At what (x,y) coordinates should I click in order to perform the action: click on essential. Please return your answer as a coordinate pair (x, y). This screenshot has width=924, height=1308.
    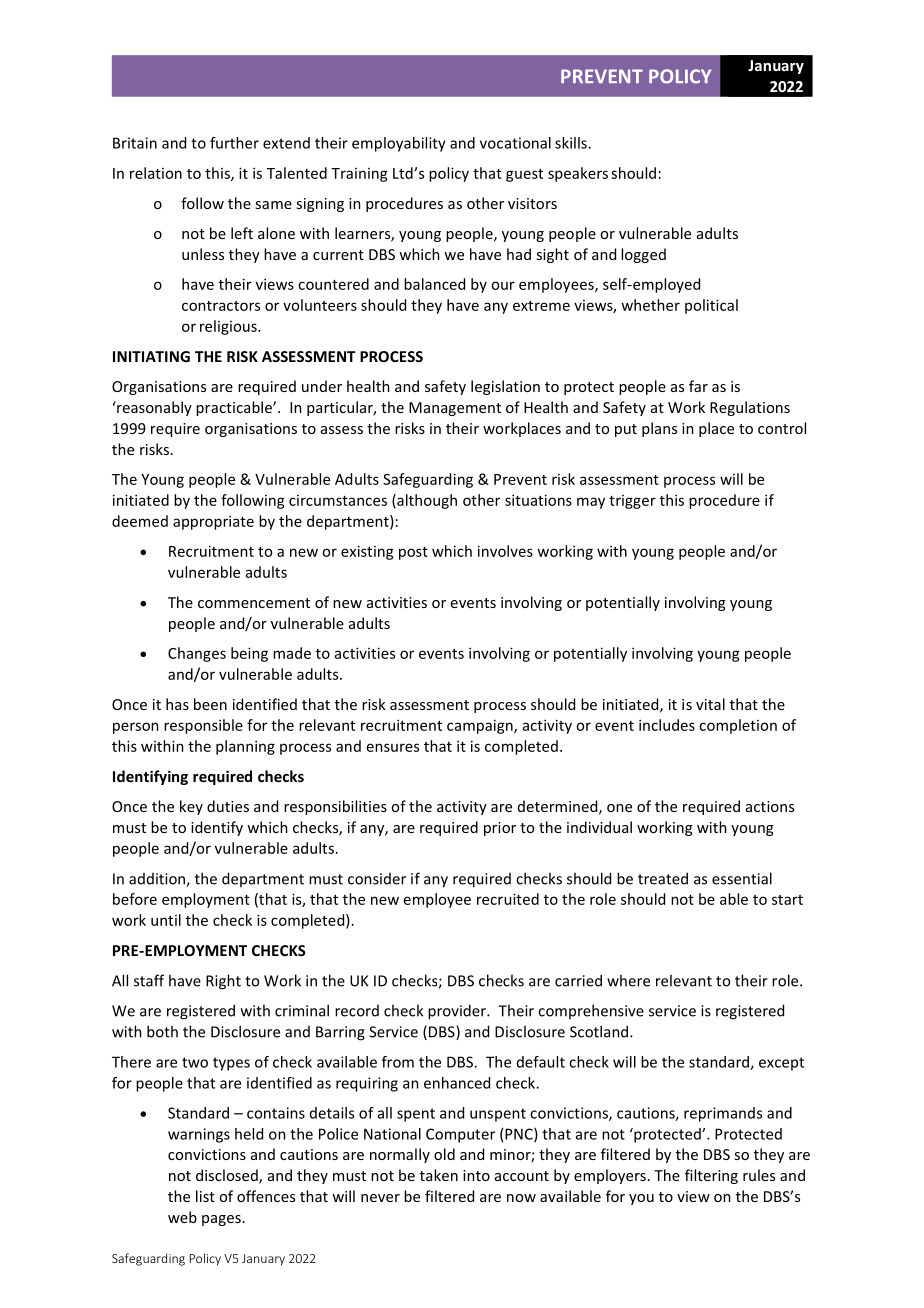
    Looking at the image, I should click on (742, 878).
